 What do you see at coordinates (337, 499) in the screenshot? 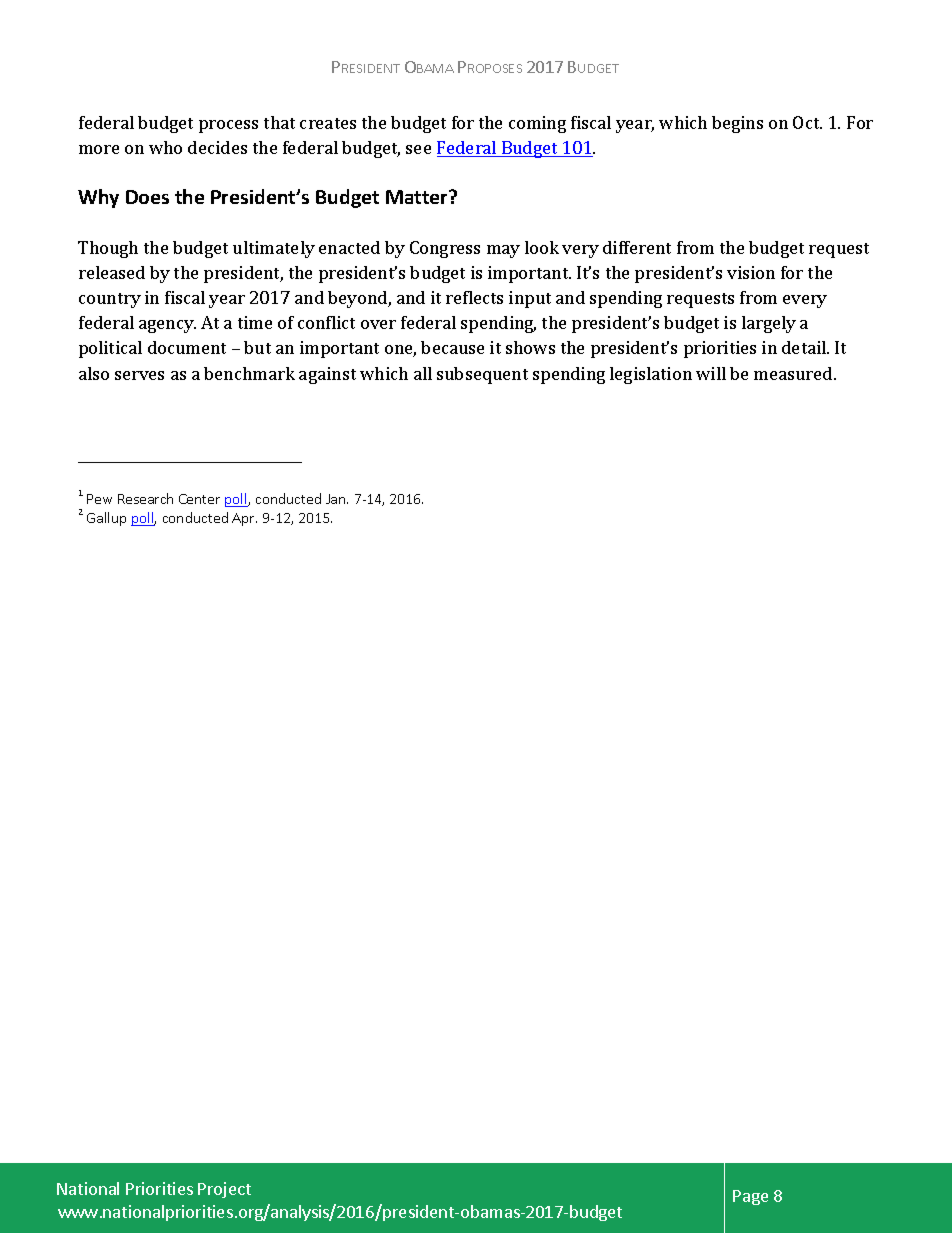
I see `Jan` at bounding box center [337, 499].
